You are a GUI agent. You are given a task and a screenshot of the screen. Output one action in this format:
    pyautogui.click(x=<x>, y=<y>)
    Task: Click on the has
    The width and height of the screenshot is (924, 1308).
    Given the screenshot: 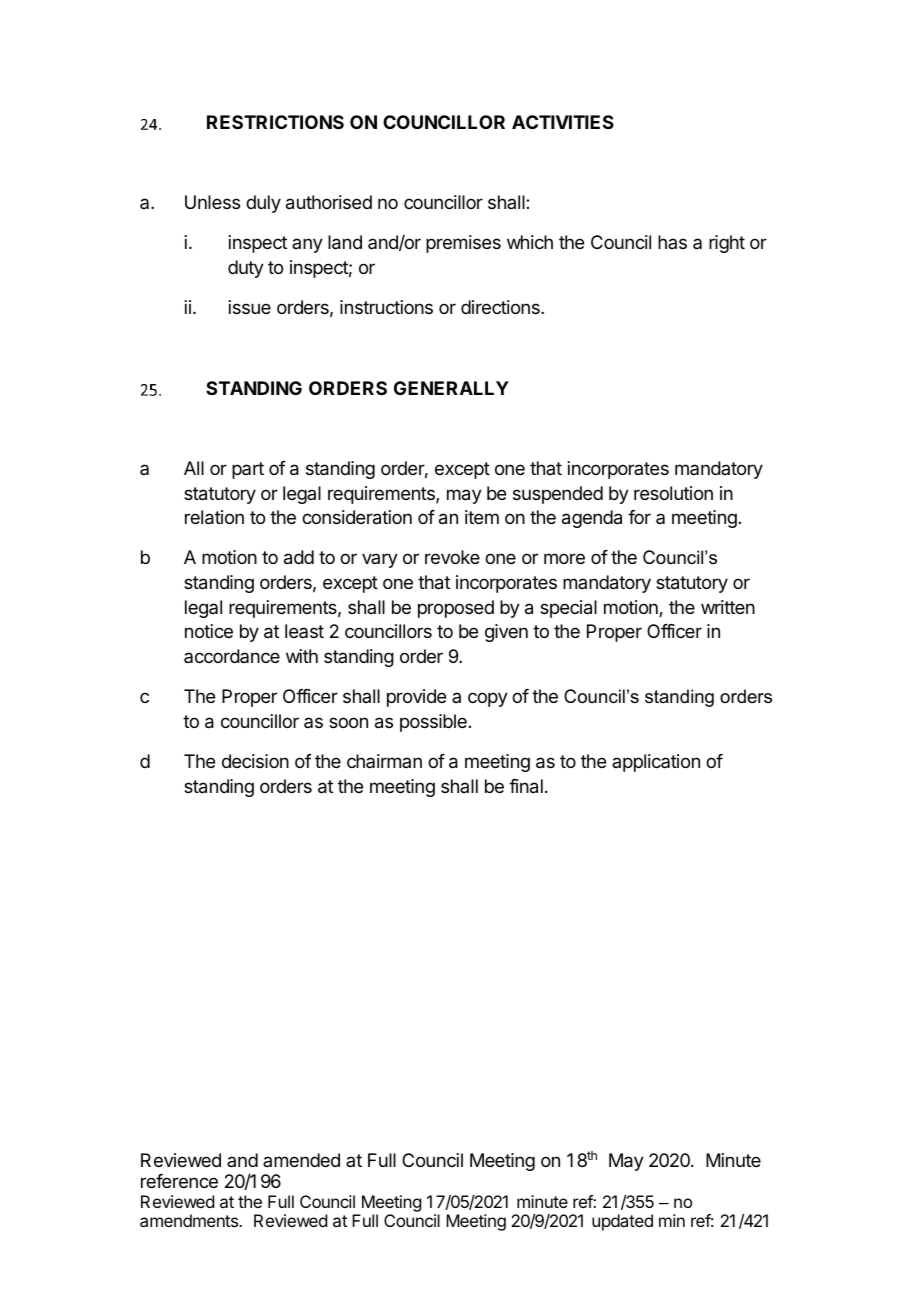 What is the action you would take?
    pyautogui.click(x=672, y=242)
